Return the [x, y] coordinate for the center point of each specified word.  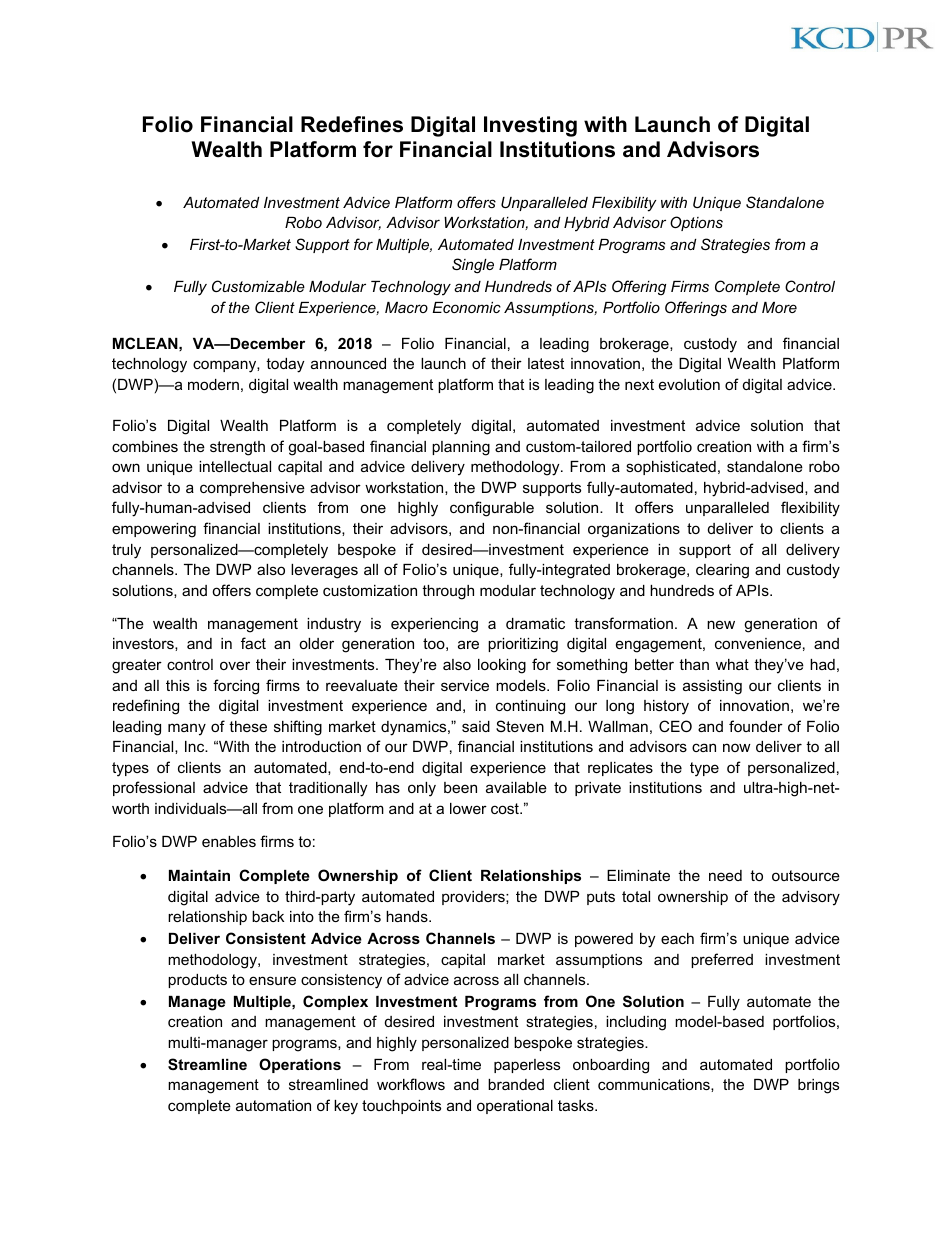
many [187, 729]
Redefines [352, 124]
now [737, 747]
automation [273, 1105]
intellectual [235, 466]
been [460, 787]
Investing [530, 126]
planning [461, 448]
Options [696, 223]
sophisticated [671, 468]
